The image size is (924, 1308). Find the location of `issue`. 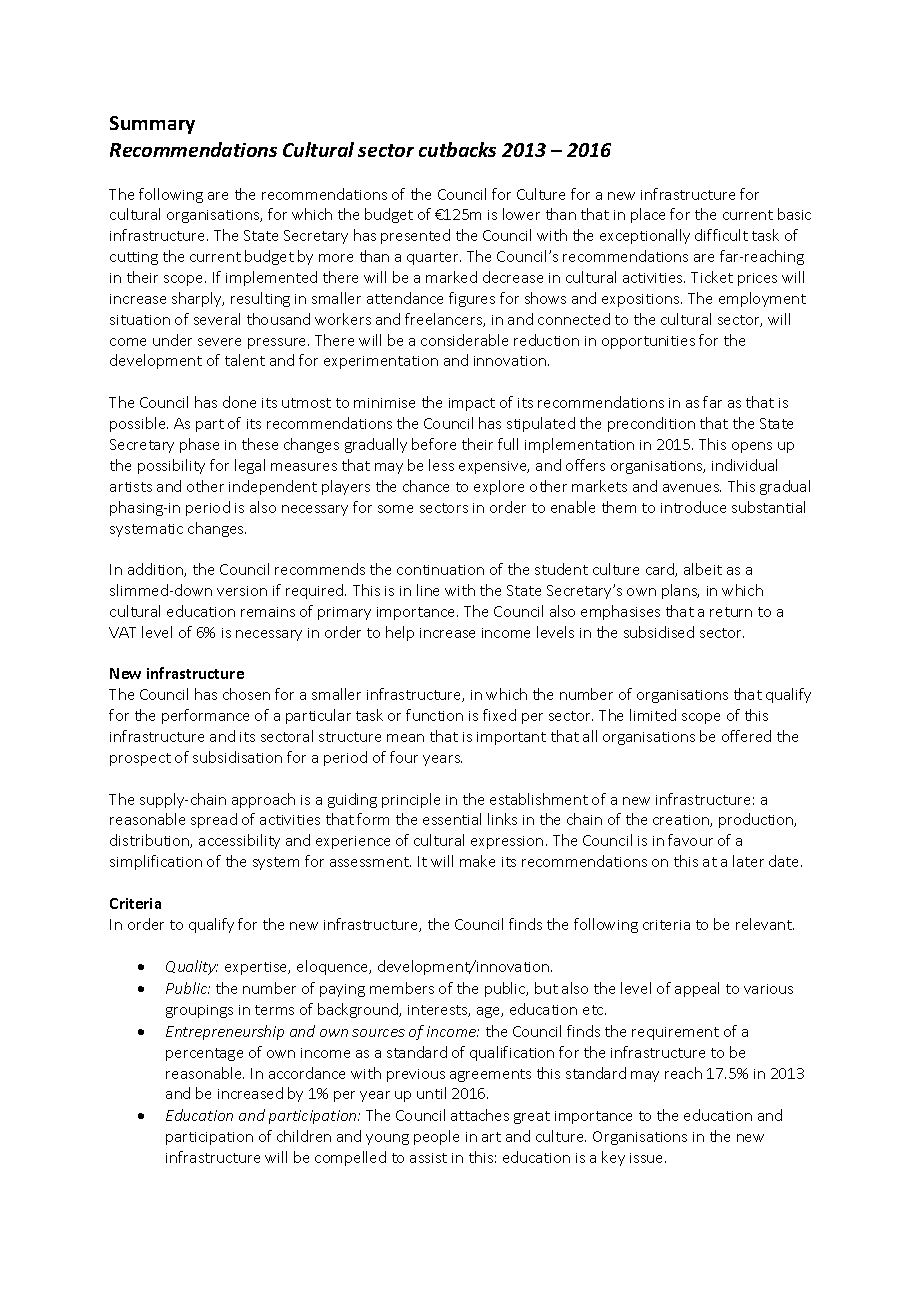

issue is located at coordinates (648, 1158).
